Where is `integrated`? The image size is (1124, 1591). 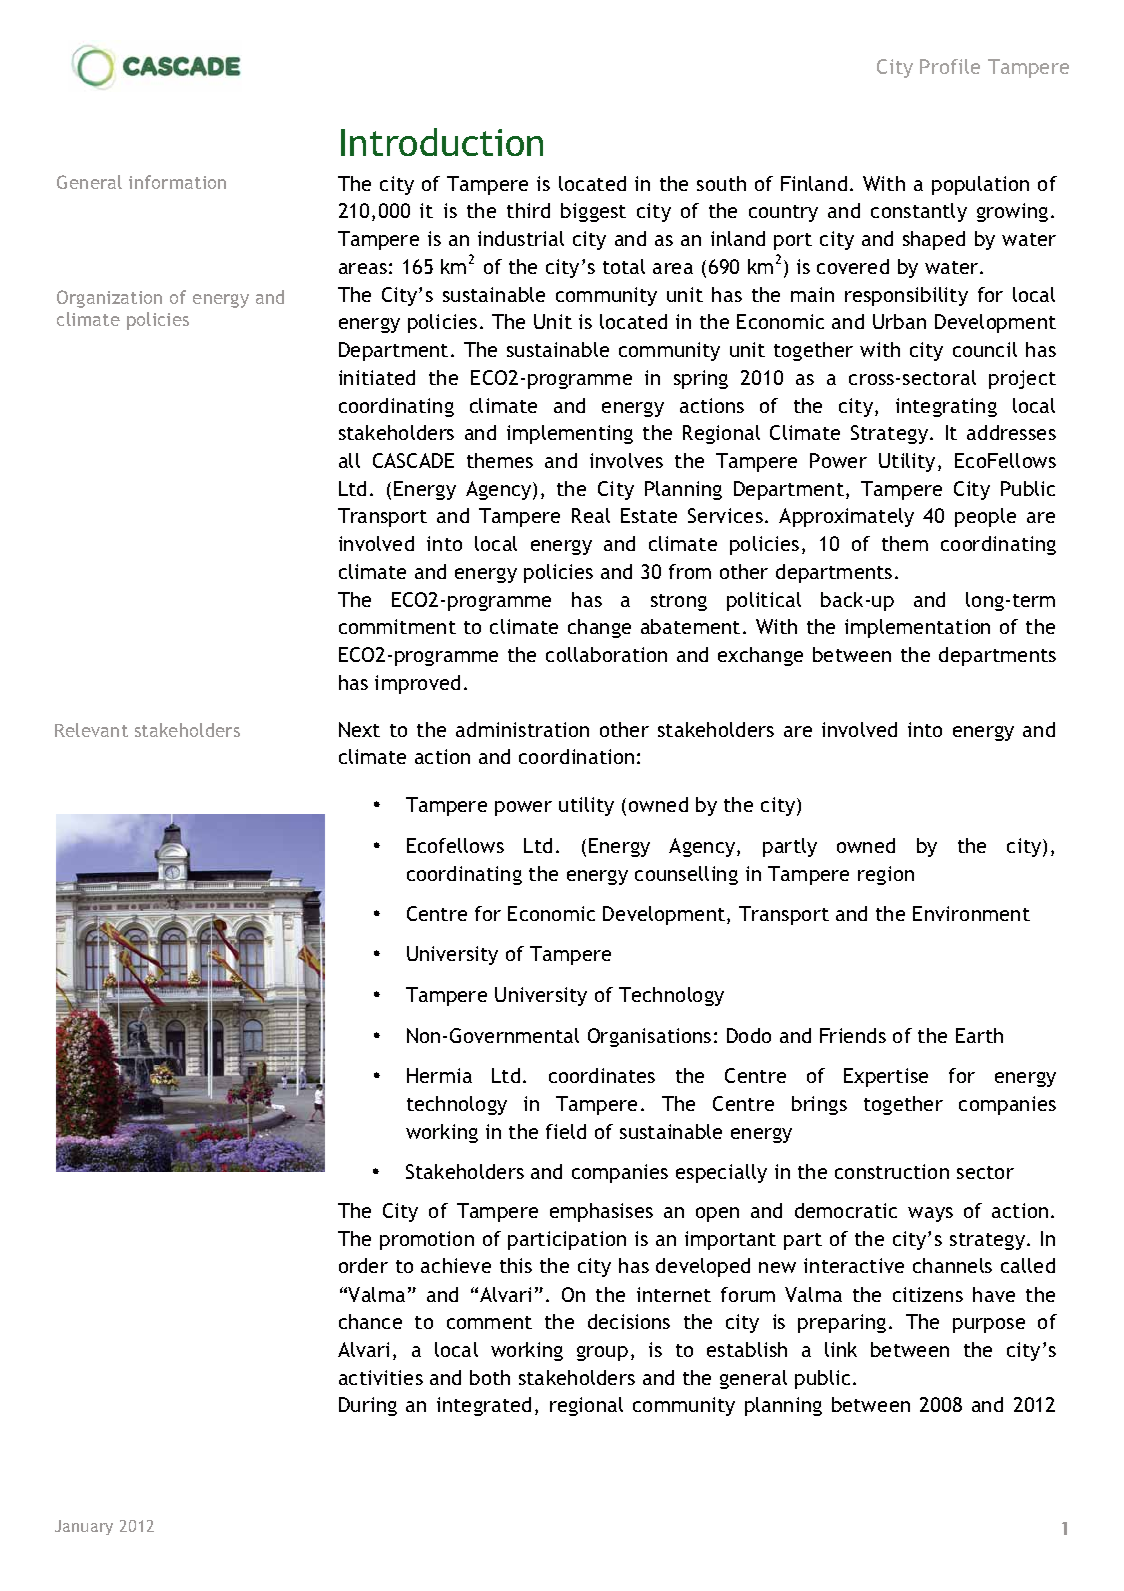 integrated is located at coordinates (484, 1406).
